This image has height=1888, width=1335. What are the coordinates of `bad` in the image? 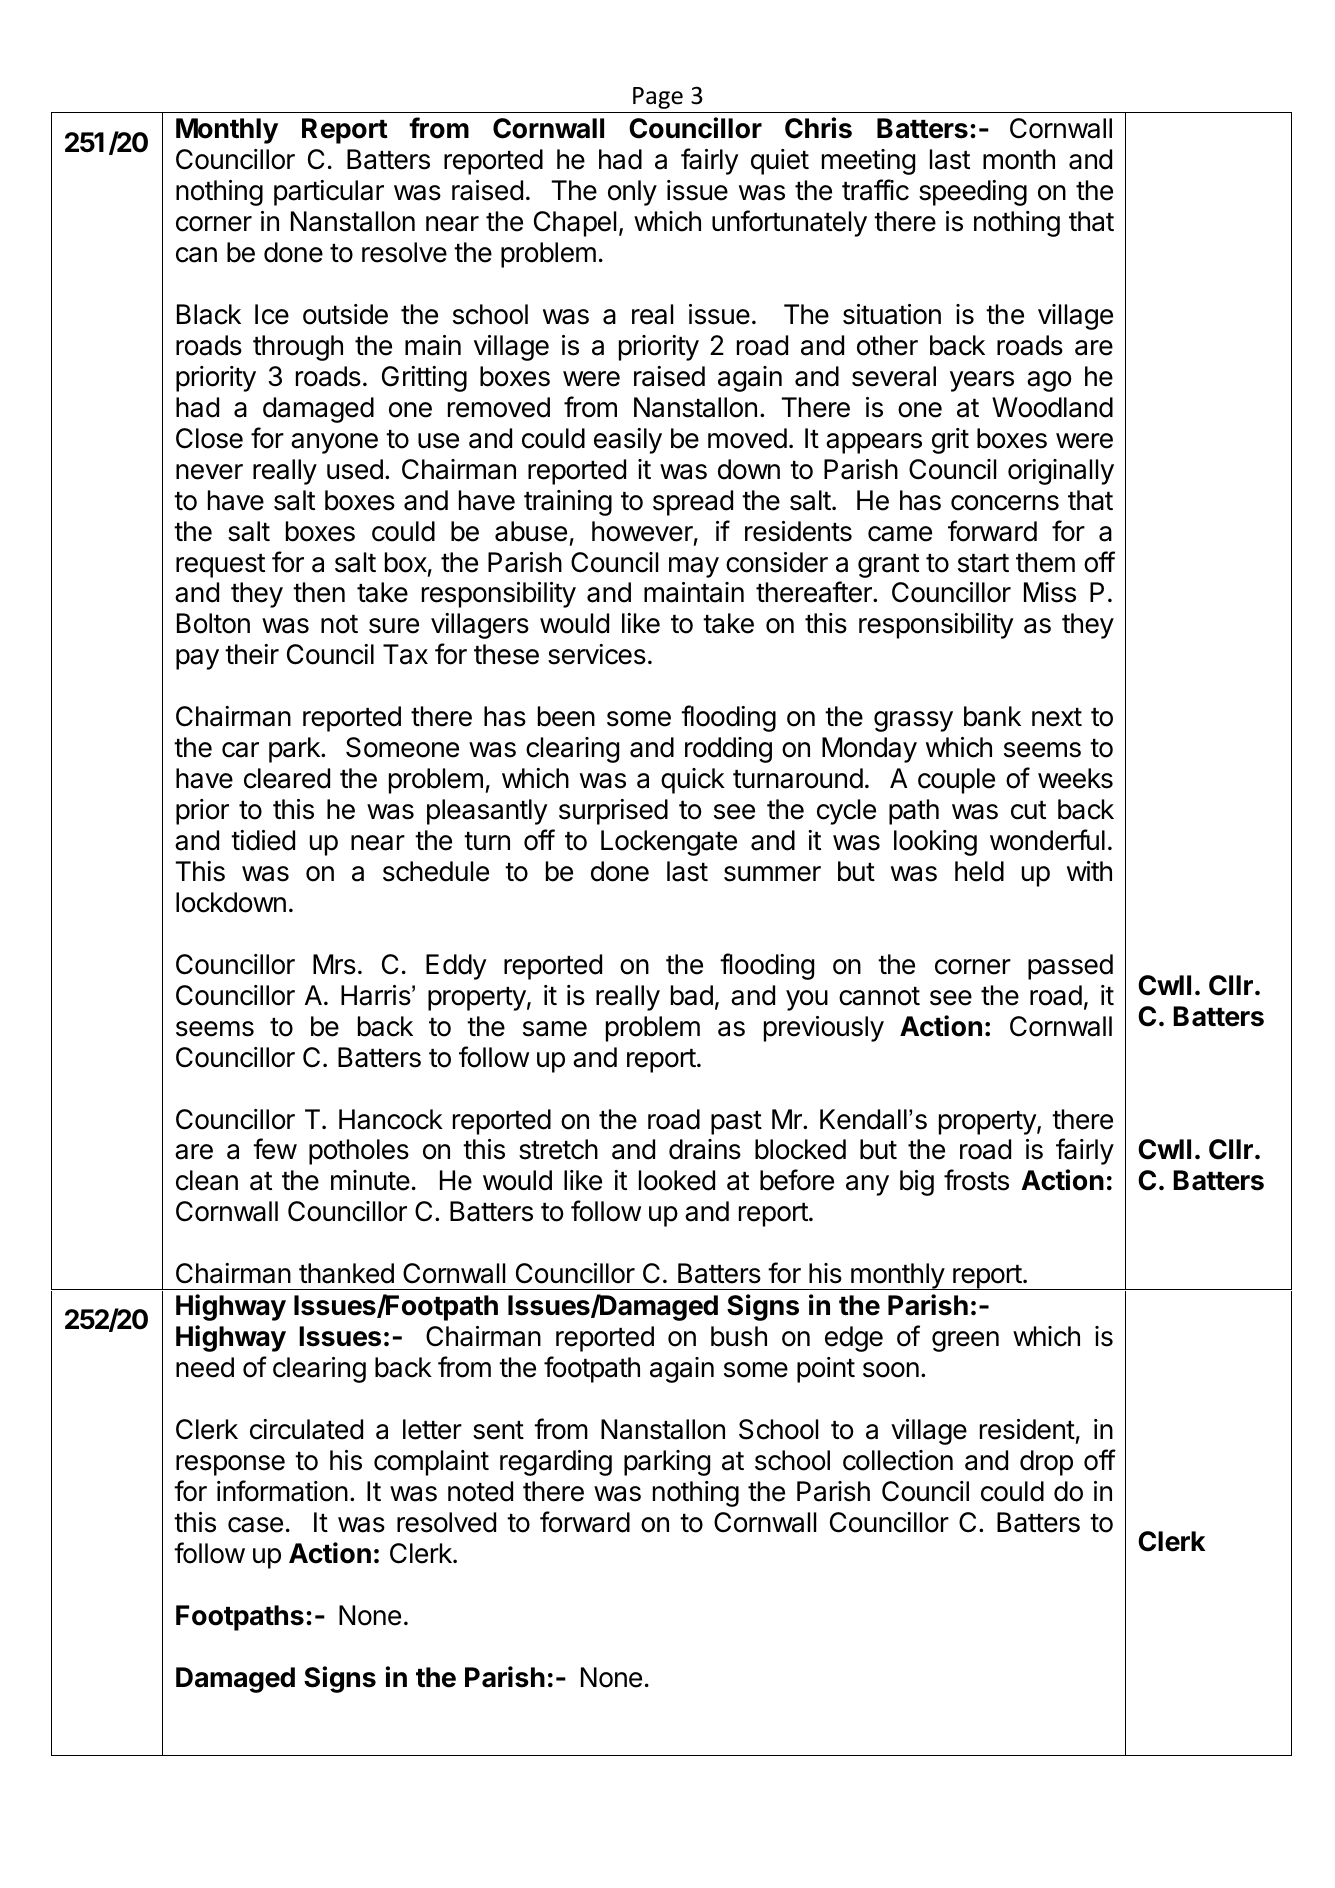 It's located at (692, 995).
